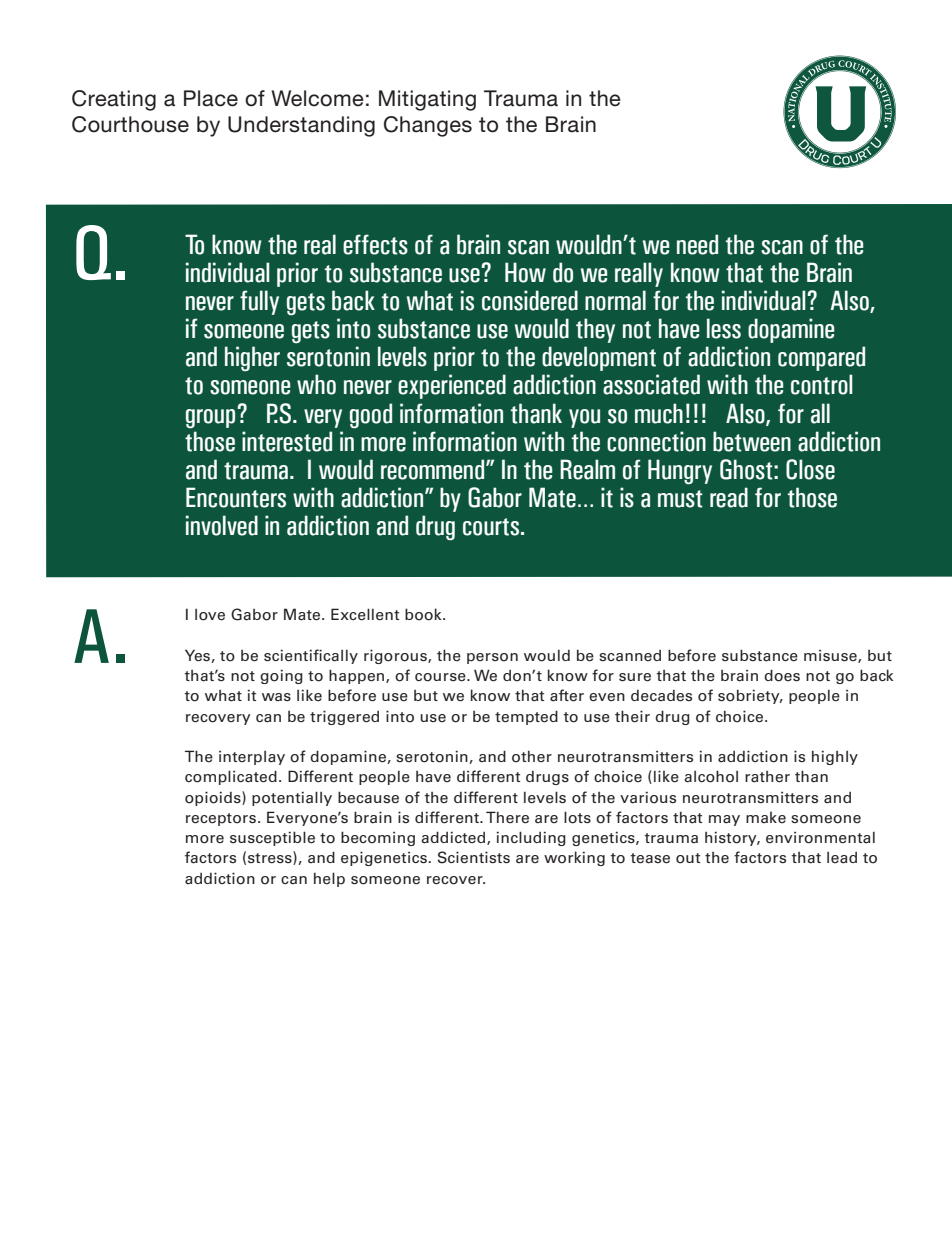 This image has width=952, height=1233. Describe the element at coordinates (211, 98) in the image. I see `Place` at that location.
